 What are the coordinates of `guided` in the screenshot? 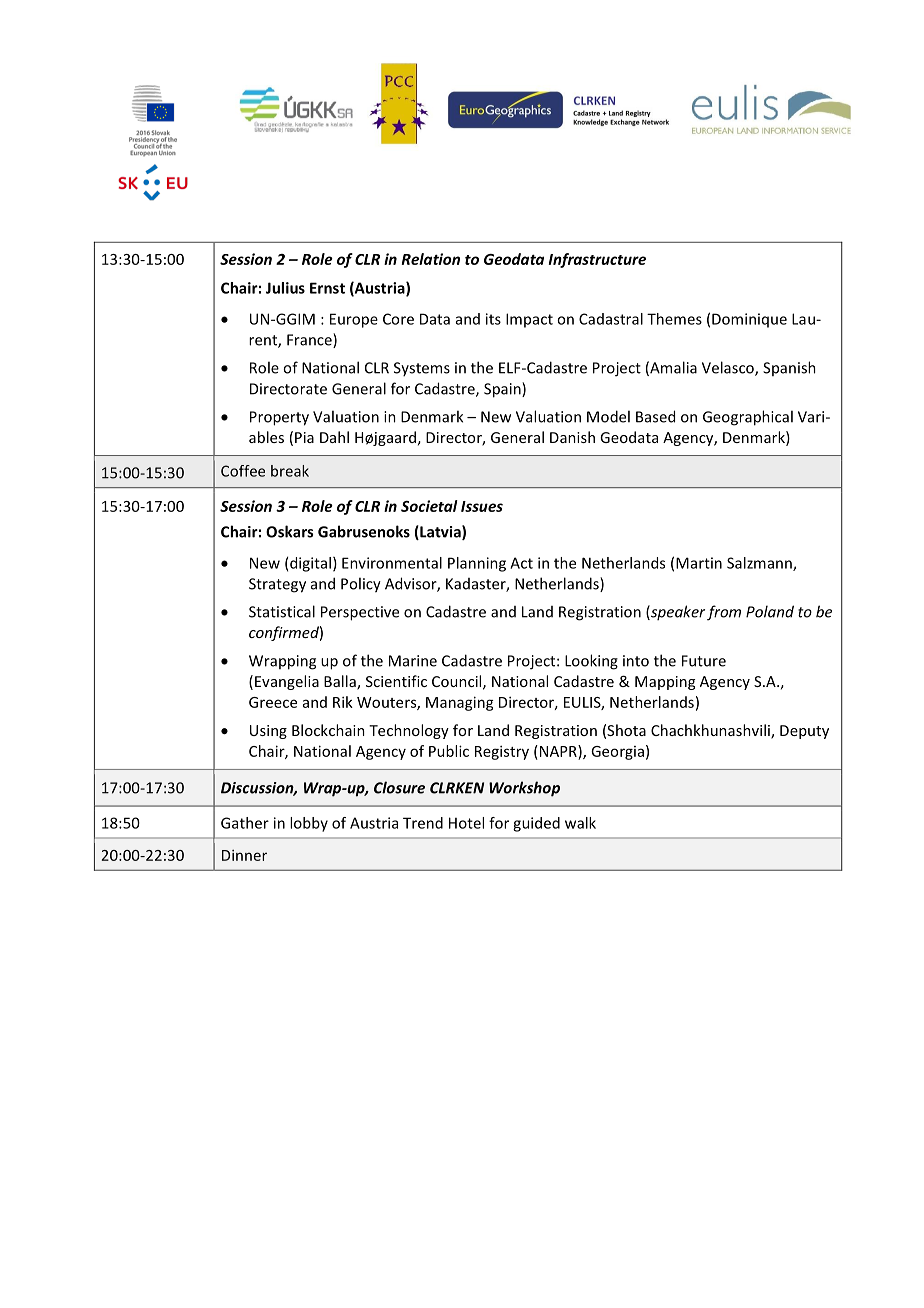 It's located at (536, 824).
